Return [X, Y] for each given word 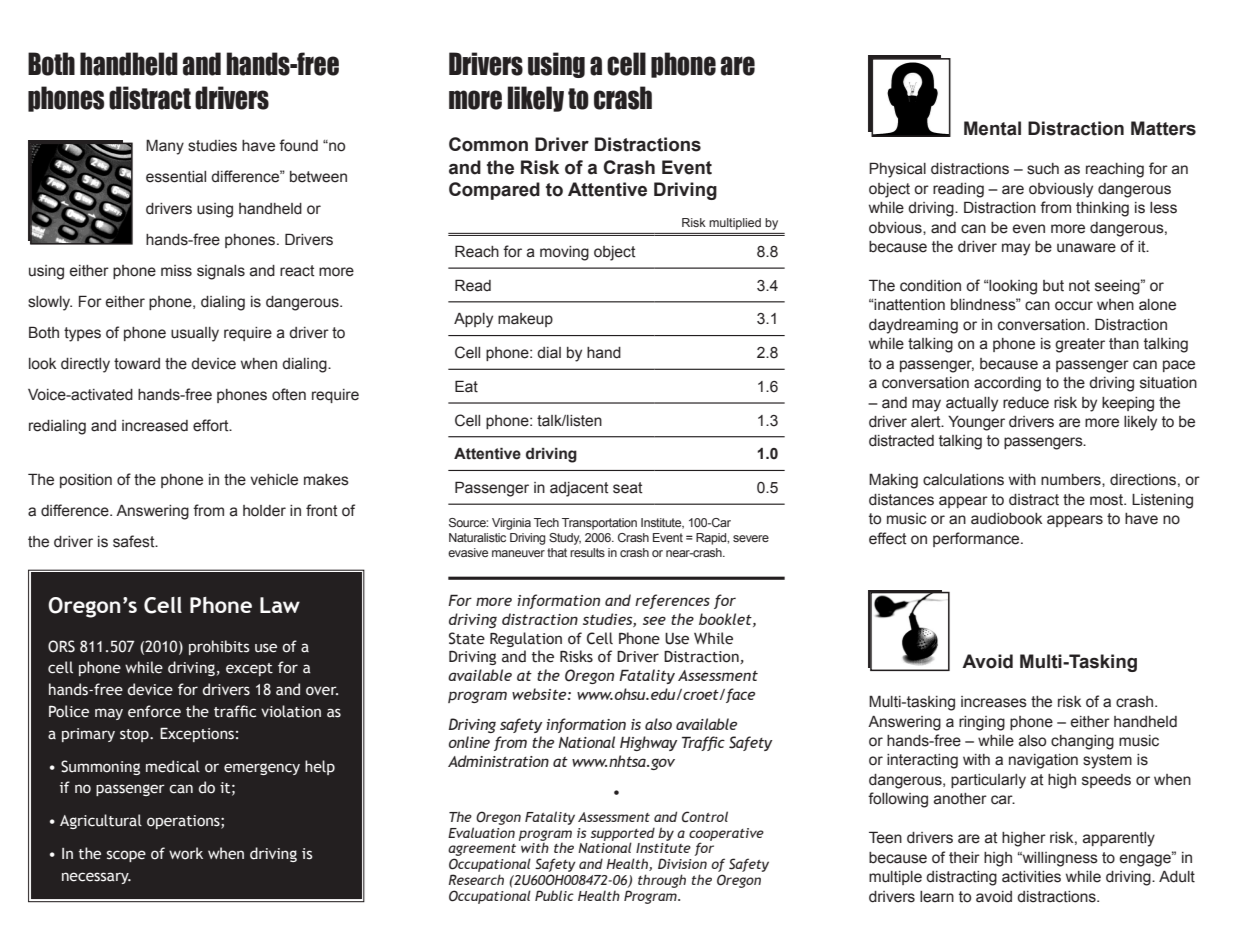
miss [176, 271]
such [1043, 169]
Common [488, 144]
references [672, 601]
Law [280, 605]
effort [212, 425]
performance [977, 539]
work [186, 853]
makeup [525, 320]
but [1053, 286]
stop [135, 735]
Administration [498, 761]
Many [165, 147]
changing [1082, 742]
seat [628, 488]
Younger [976, 423]
